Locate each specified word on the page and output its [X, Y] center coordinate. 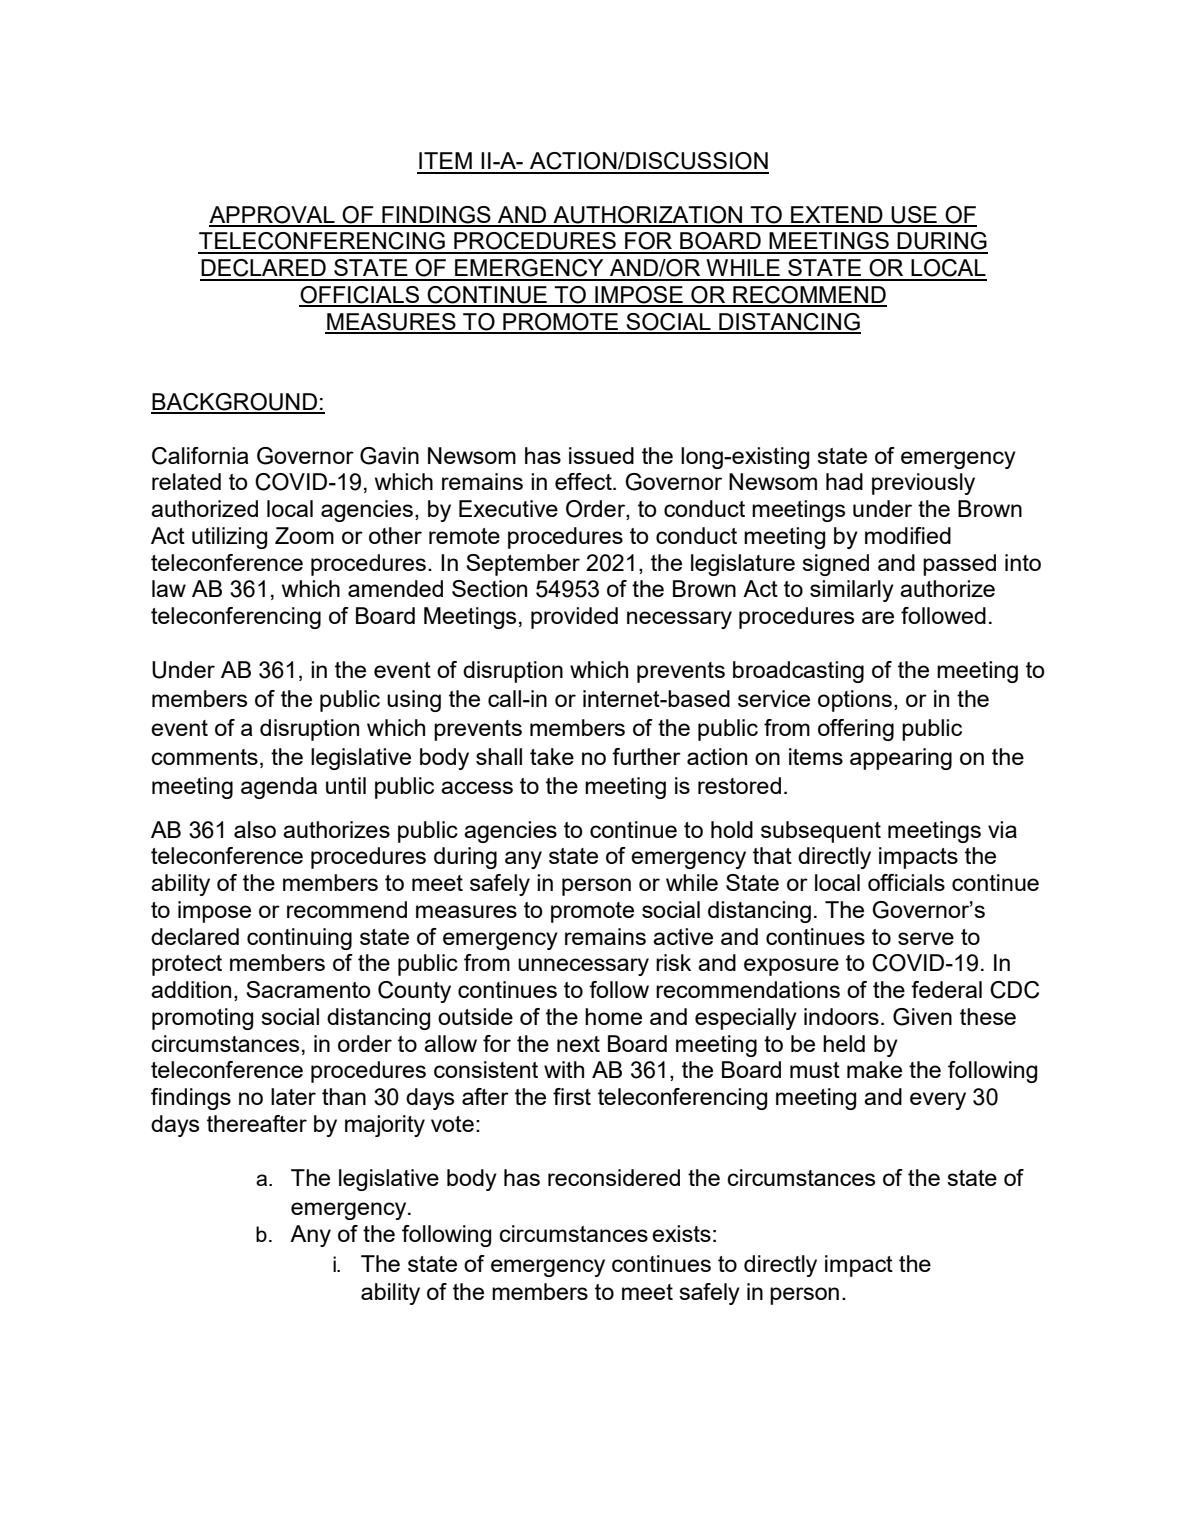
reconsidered [614, 1177]
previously [923, 484]
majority [385, 1126]
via [1002, 829]
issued [601, 455]
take [552, 756]
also [255, 829]
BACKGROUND [235, 403]
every [938, 1101]
